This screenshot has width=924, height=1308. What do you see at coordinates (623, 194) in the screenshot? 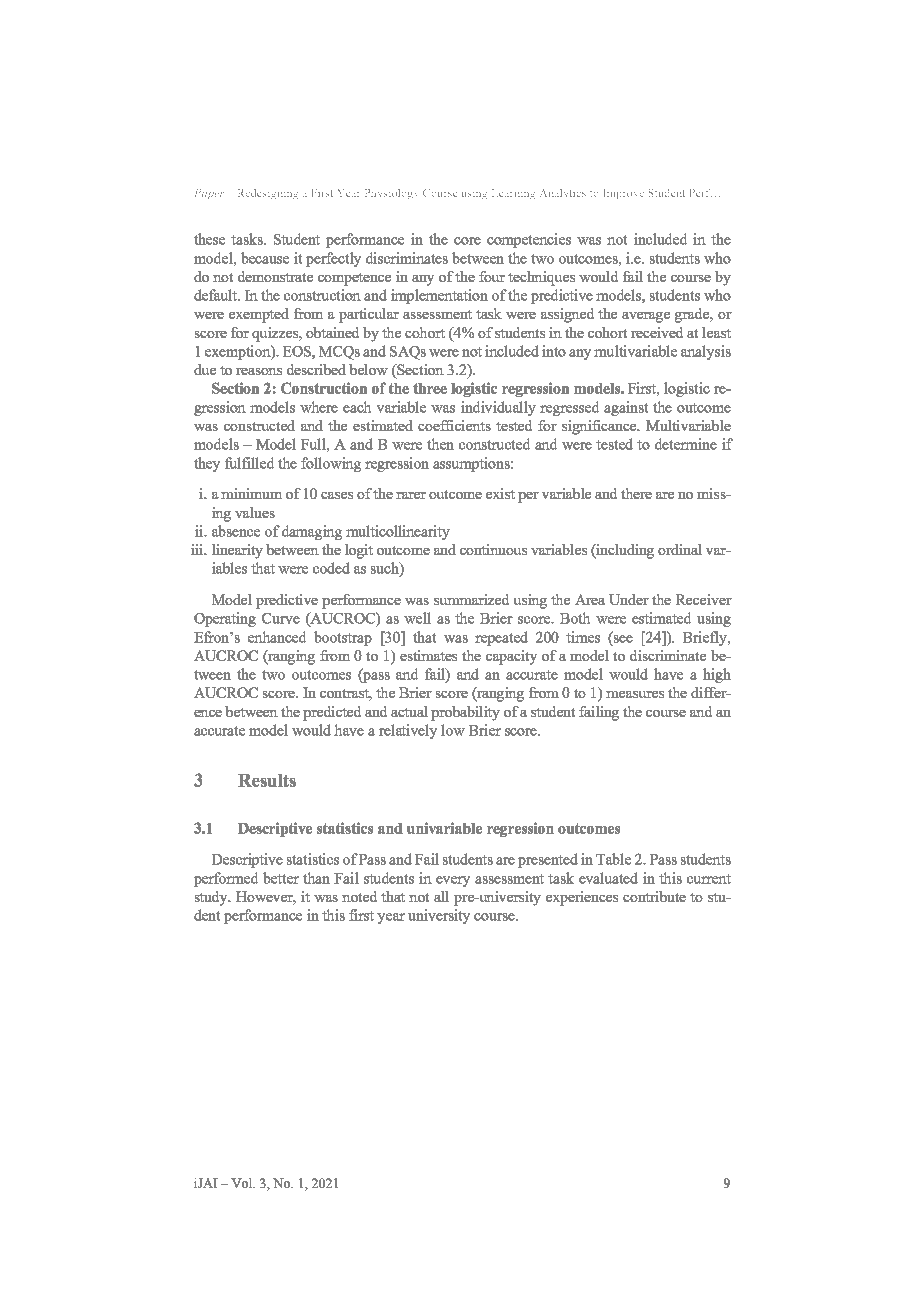
I see `Improve` at bounding box center [623, 194].
